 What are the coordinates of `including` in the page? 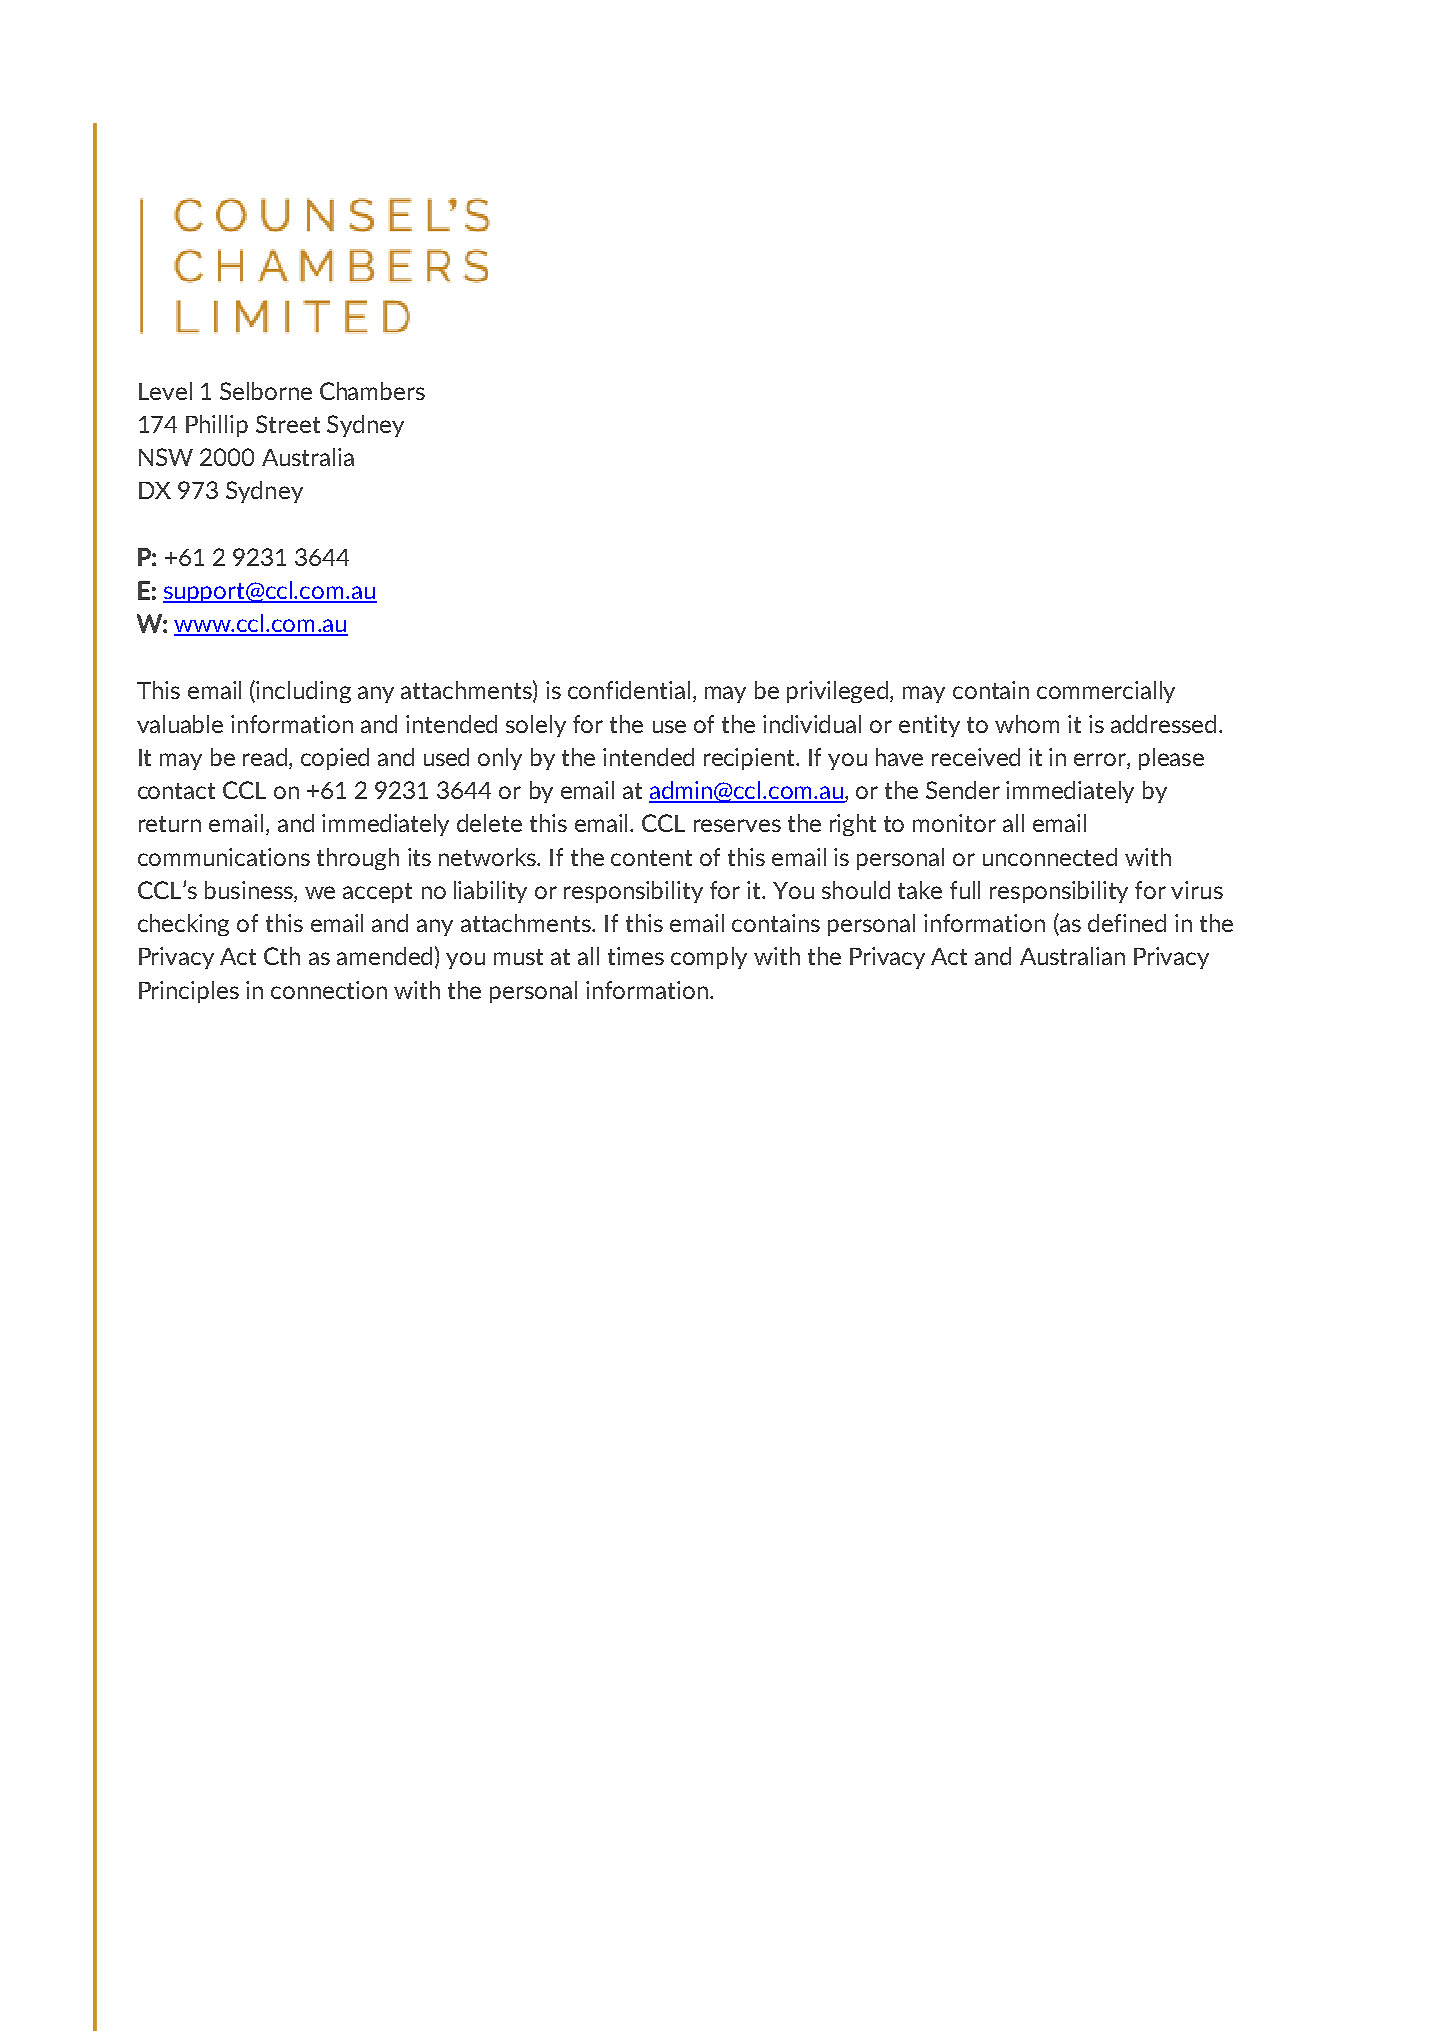 It's located at (303, 692).
